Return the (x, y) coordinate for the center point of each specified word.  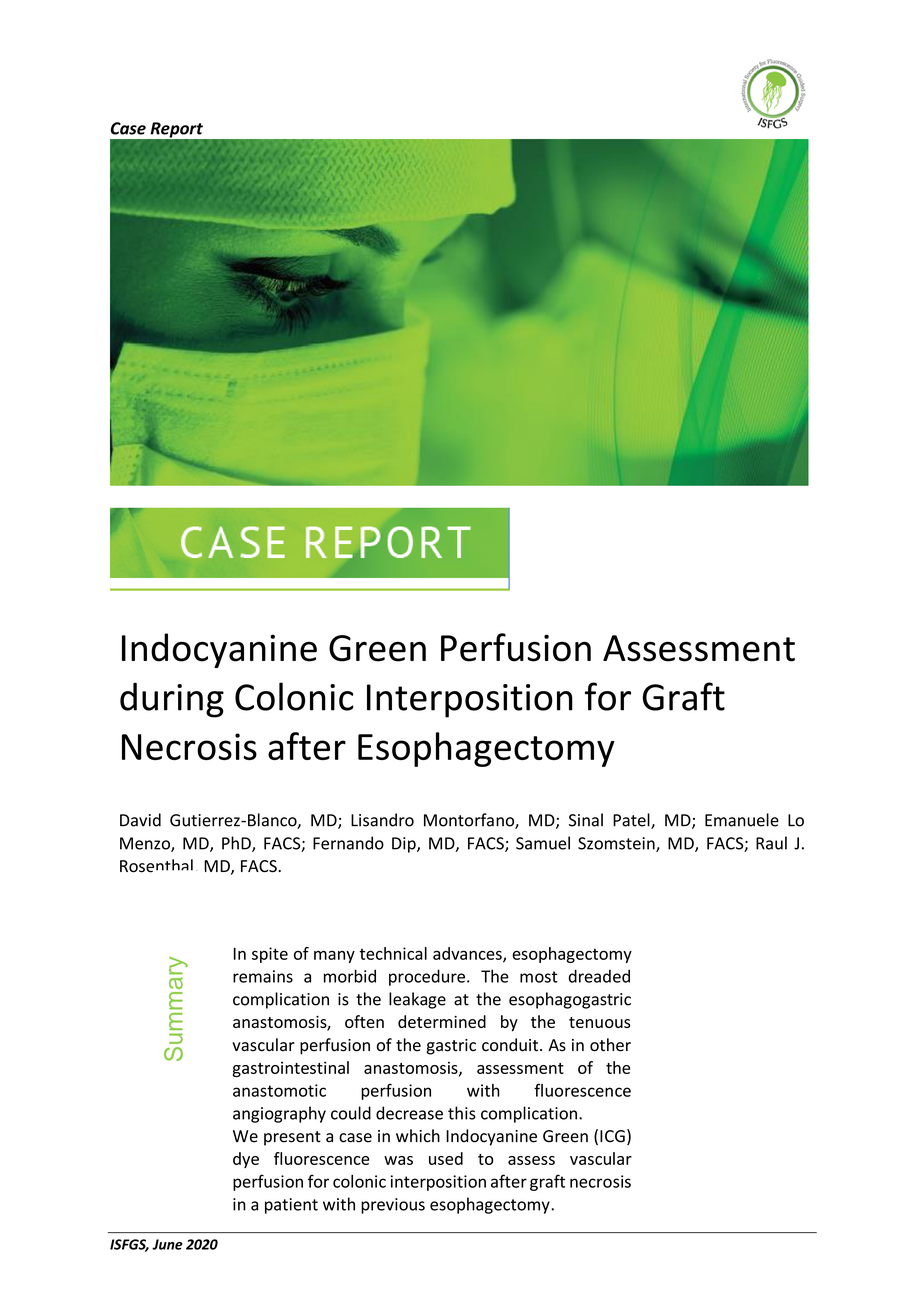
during (172, 700)
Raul (771, 843)
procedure (427, 977)
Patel (632, 821)
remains (263, 976)
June (167, 1244)
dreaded (599, 976)
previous (393, 1206)
